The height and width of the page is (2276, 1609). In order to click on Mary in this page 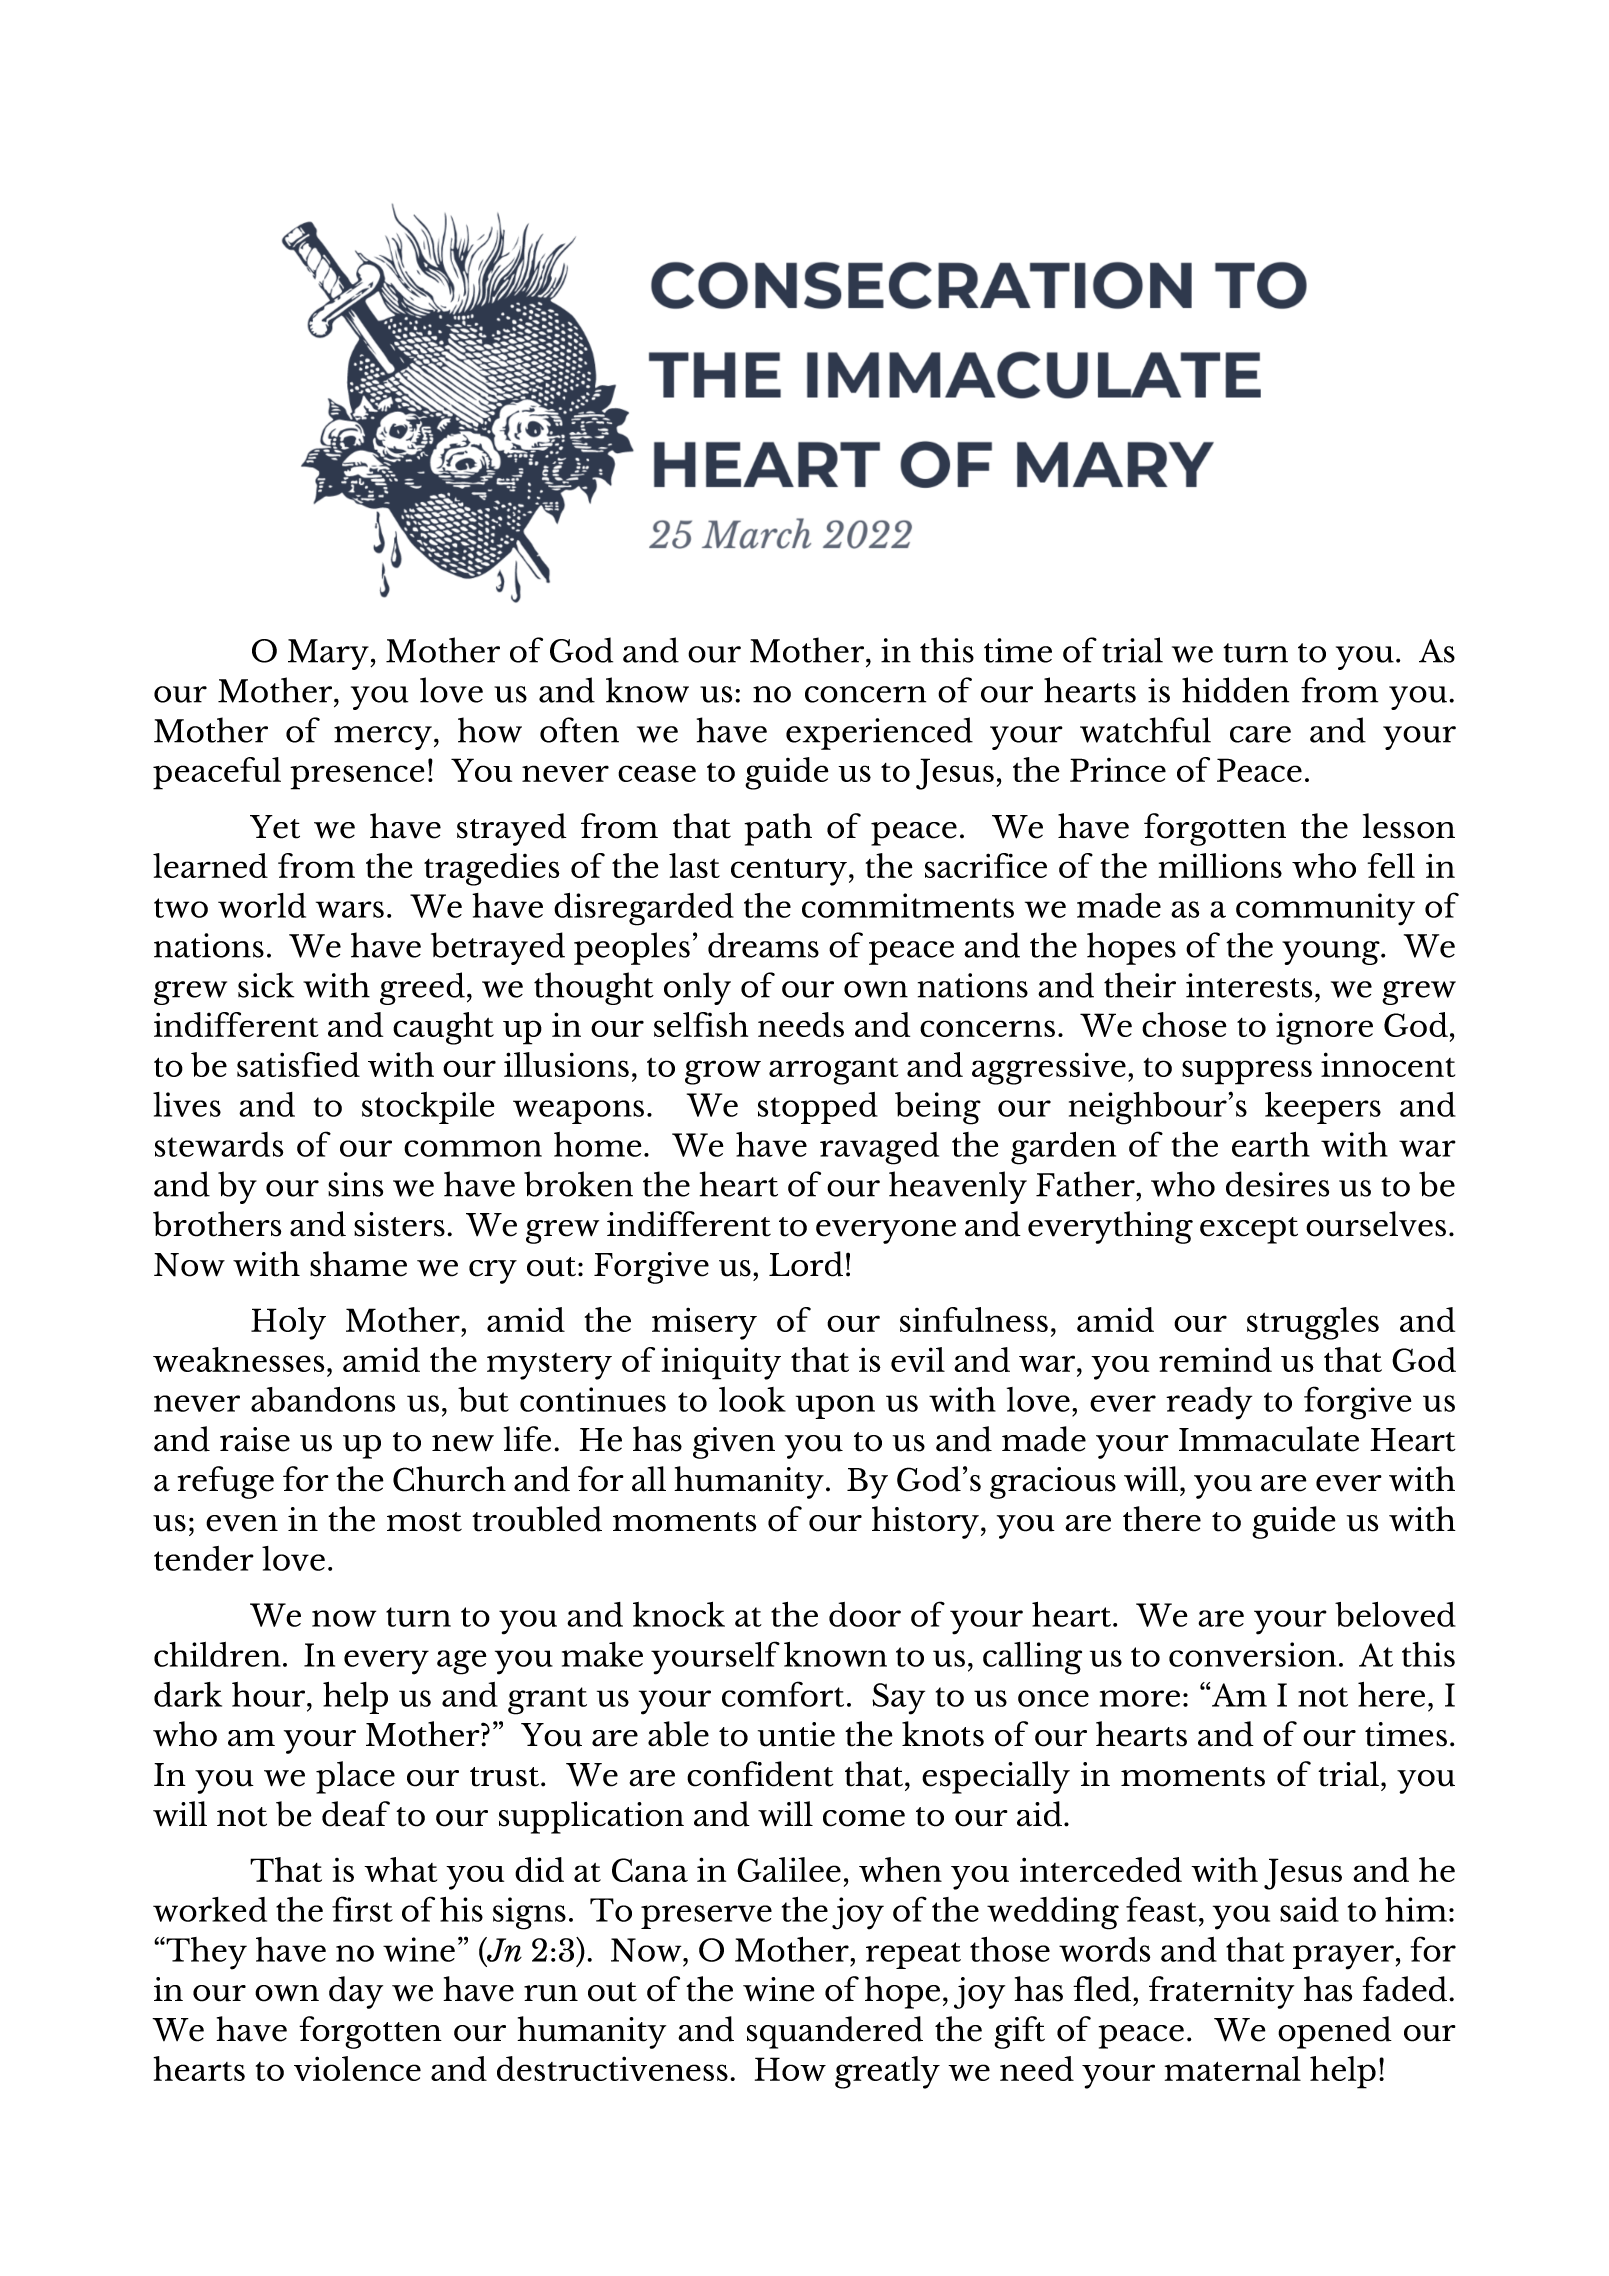, I will do `click(329, 654)`.
